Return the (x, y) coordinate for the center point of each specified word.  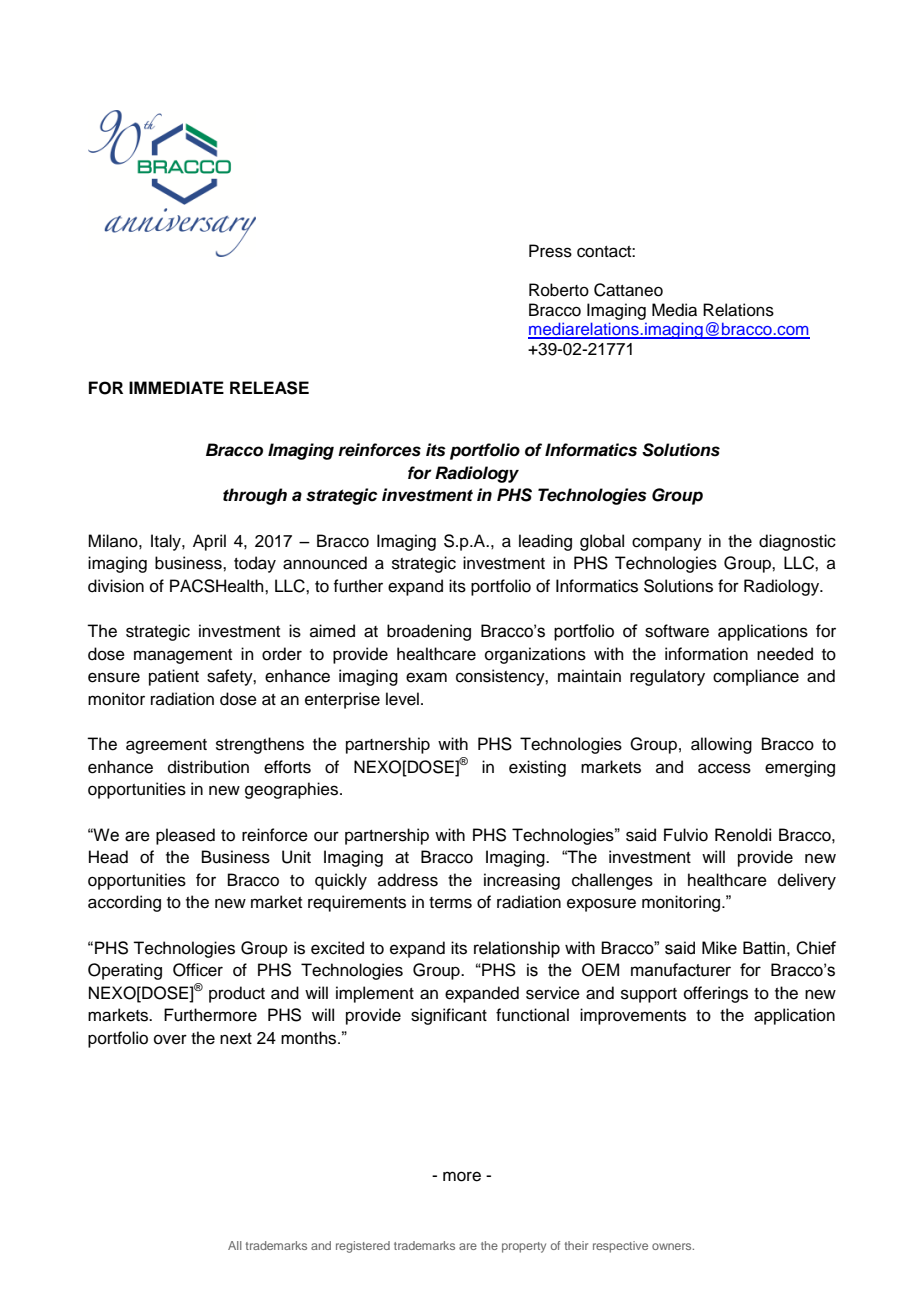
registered (363, 1247)
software (677, 631)
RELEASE (269, 388)
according (124, 903)
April (209, 542)
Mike (719, 948)
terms (450, 903)
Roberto (559, 290)
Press (550, 251)
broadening (429, 632)
